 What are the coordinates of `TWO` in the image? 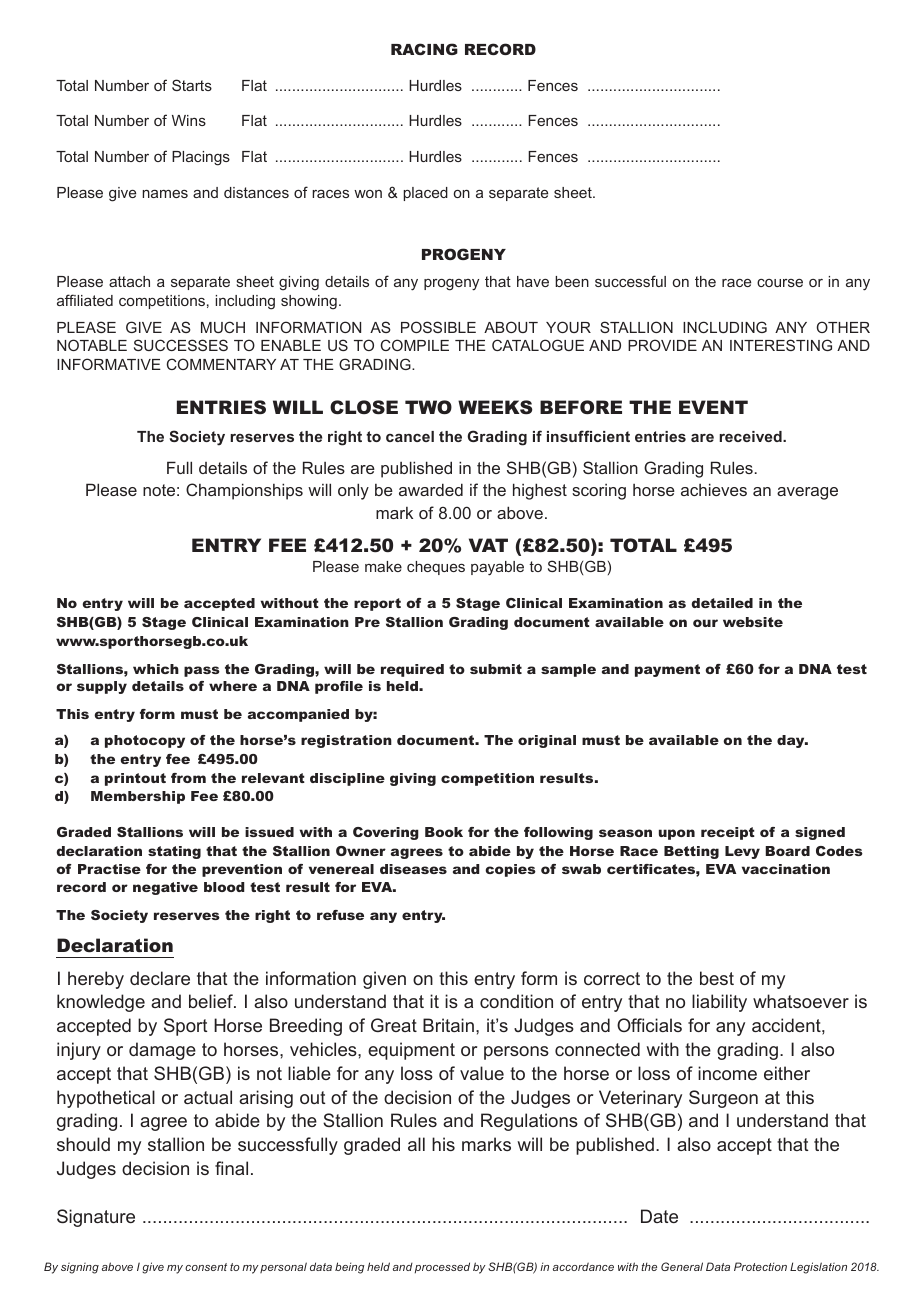 It's located at (428, 407).
